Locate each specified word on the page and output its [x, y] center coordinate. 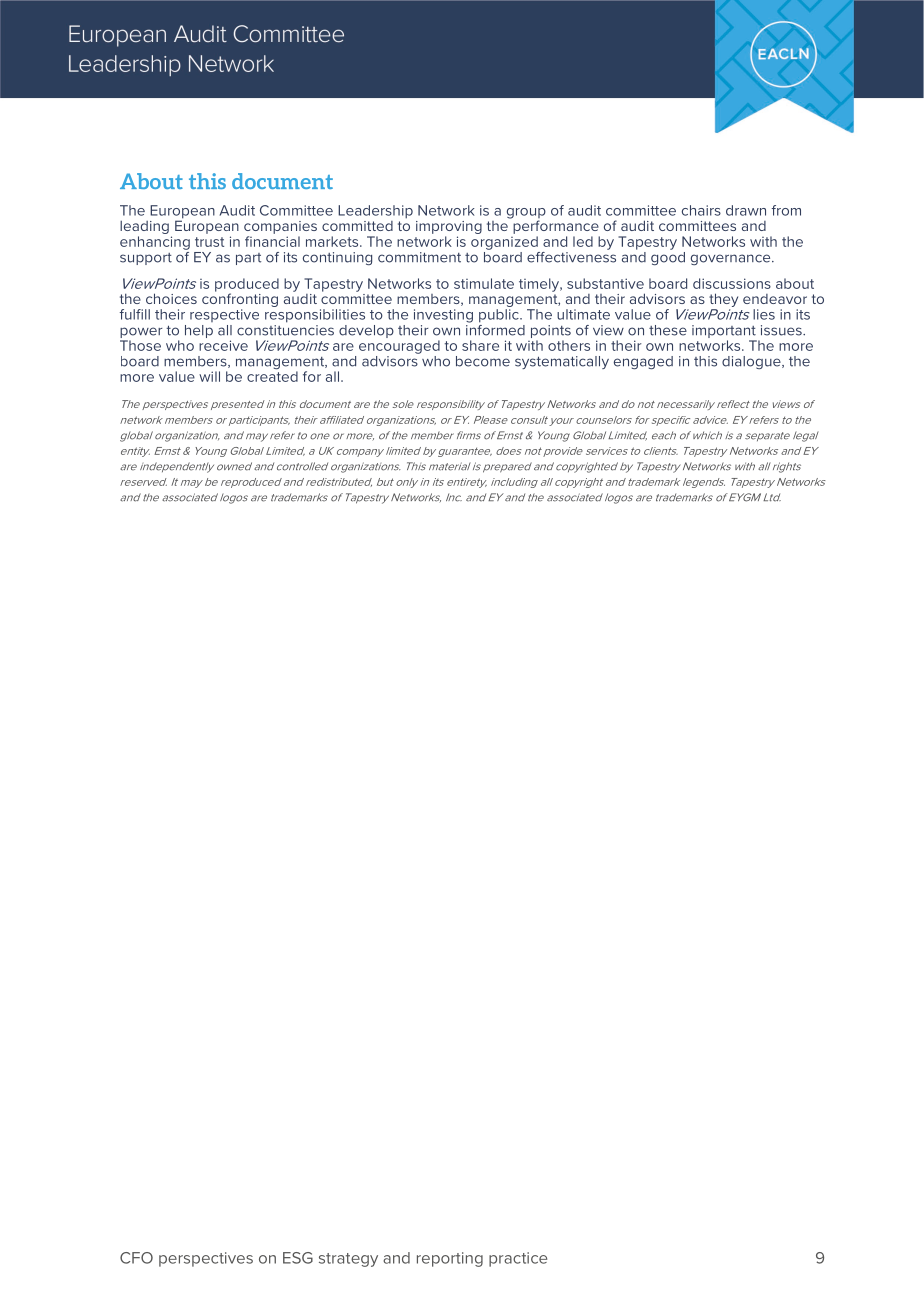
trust [209, 242]
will [209, 376]
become [483, 361]
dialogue [752, 362]
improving [449, 229]
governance [732, 259]
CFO [136, 1258]
